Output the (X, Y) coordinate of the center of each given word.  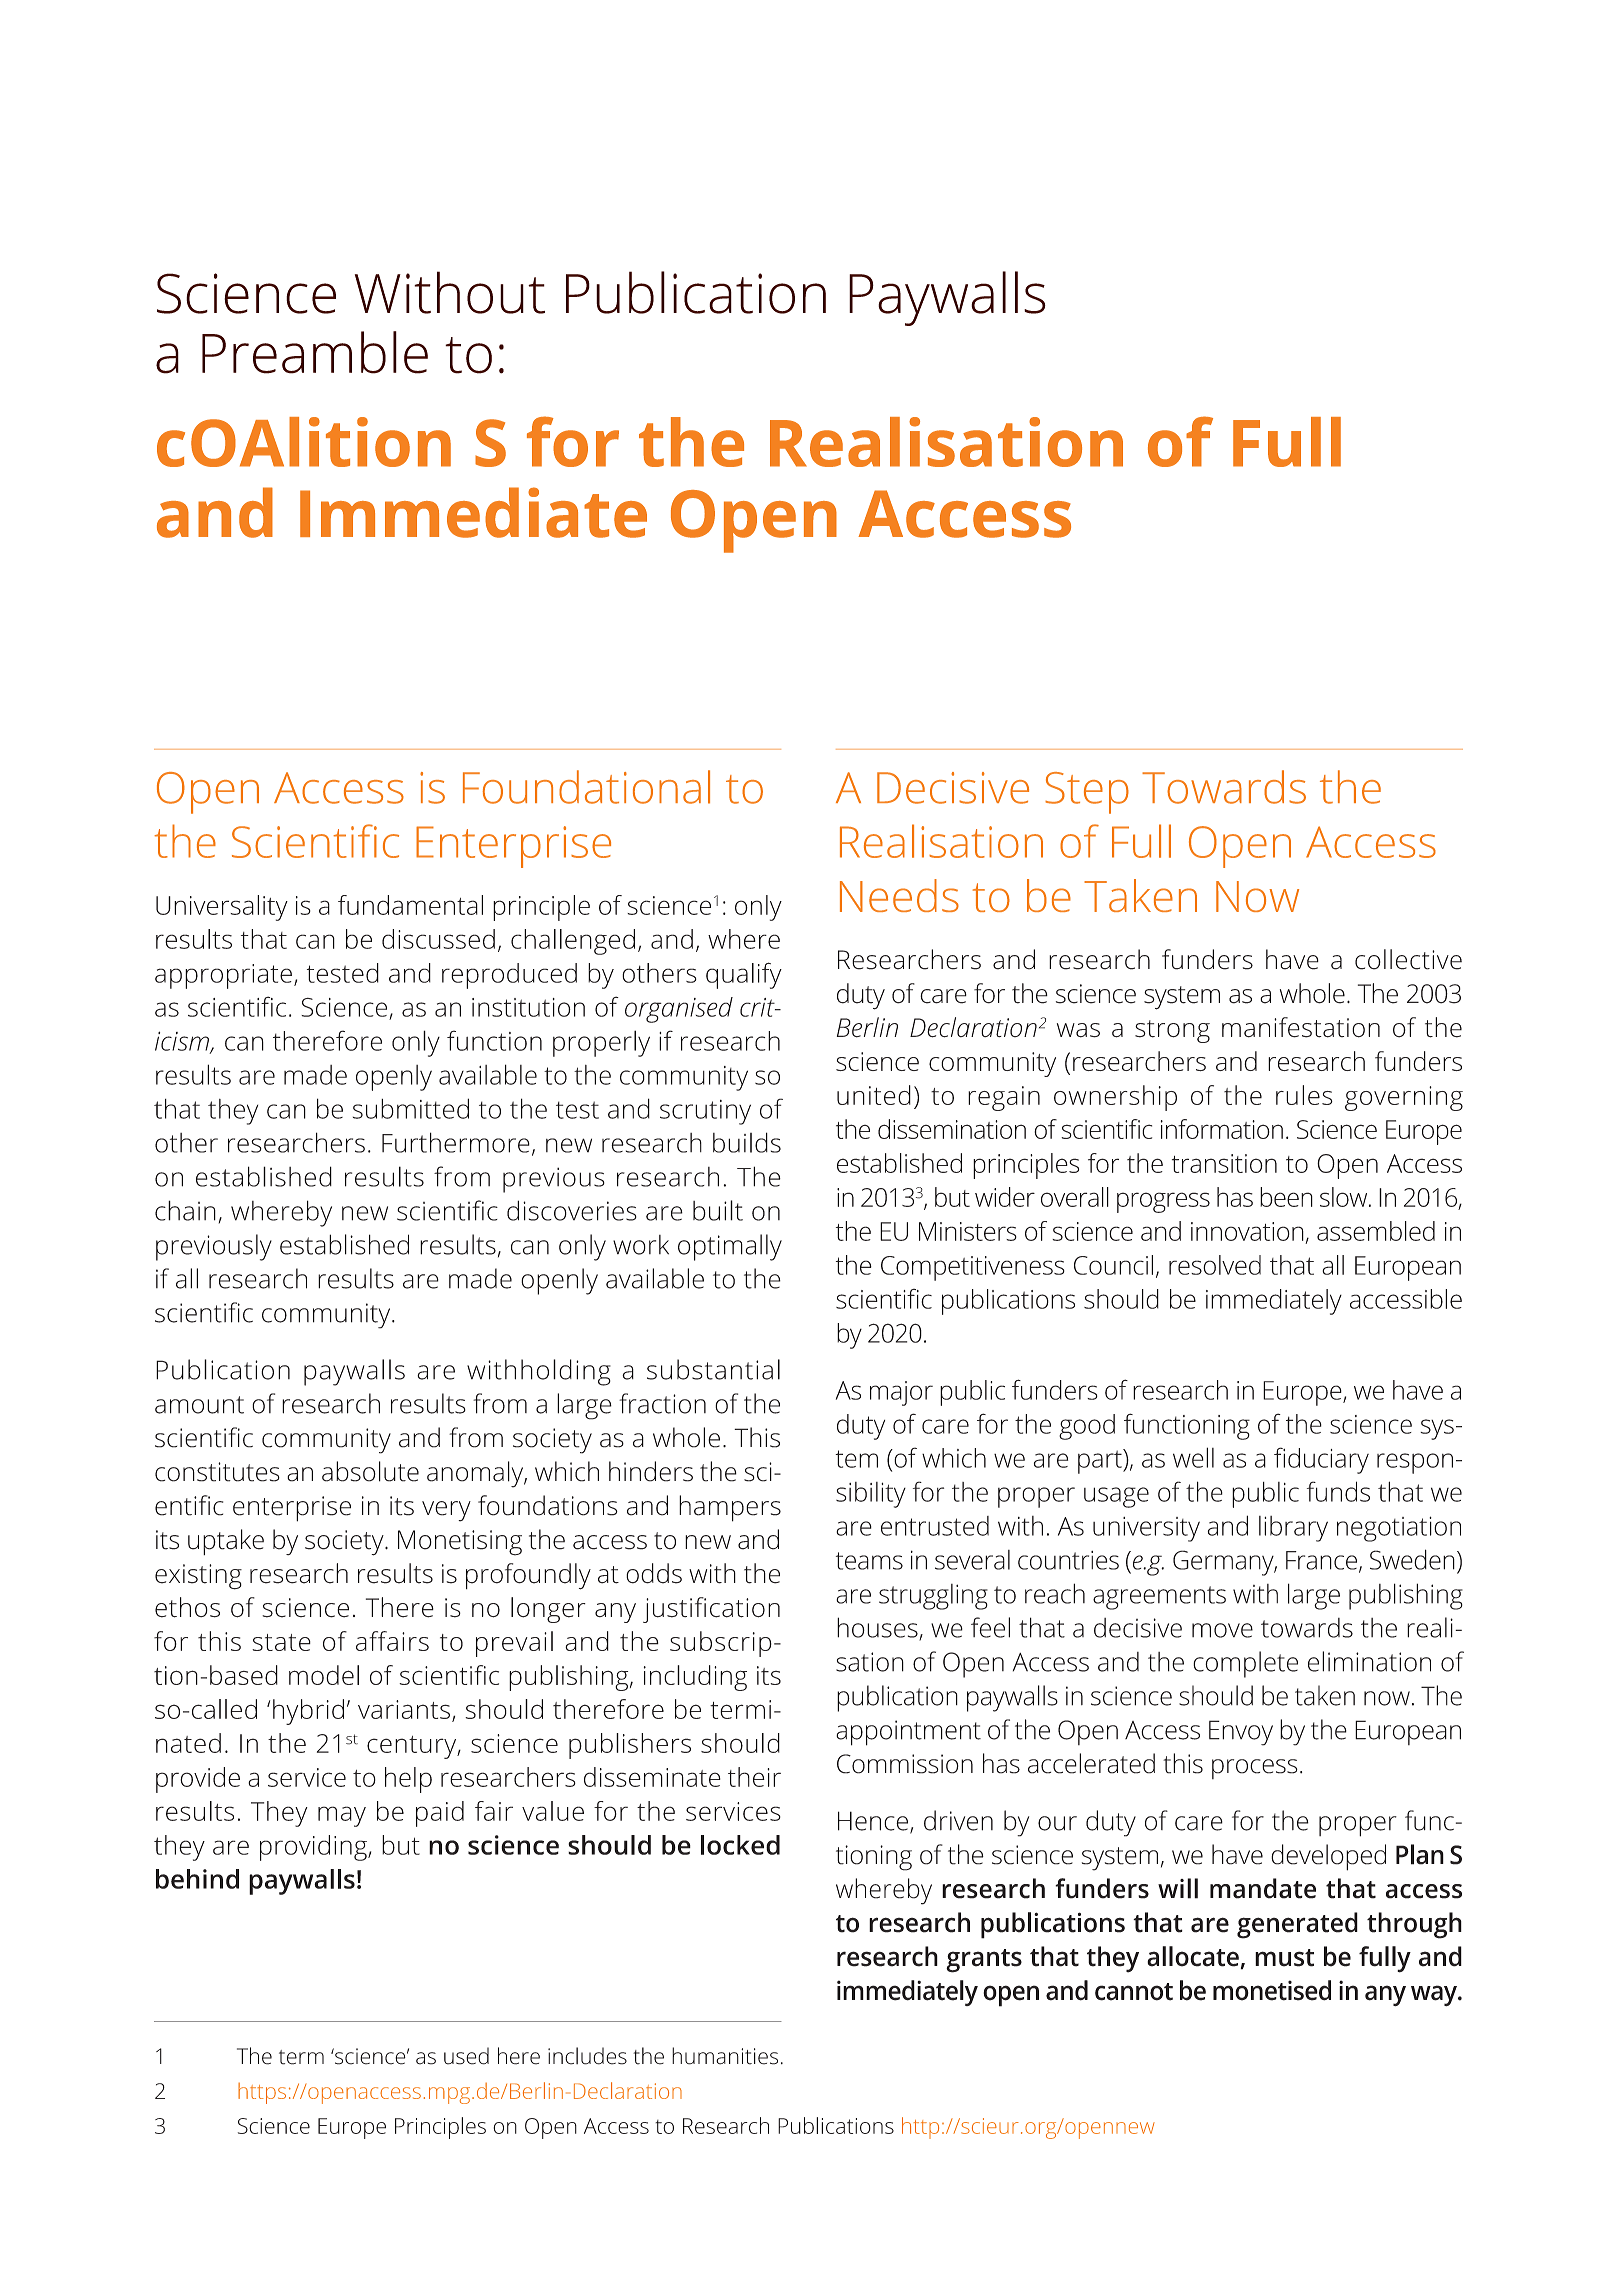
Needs (899, 895)
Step (1087, 793)
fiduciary (1321, 1460)
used (466, 2056)
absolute (370, 1471)
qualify (744, 975)
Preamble (315, 352)
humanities (725, 2056)
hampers (730, 1508)
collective (1408, 959)
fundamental (410, 905)
